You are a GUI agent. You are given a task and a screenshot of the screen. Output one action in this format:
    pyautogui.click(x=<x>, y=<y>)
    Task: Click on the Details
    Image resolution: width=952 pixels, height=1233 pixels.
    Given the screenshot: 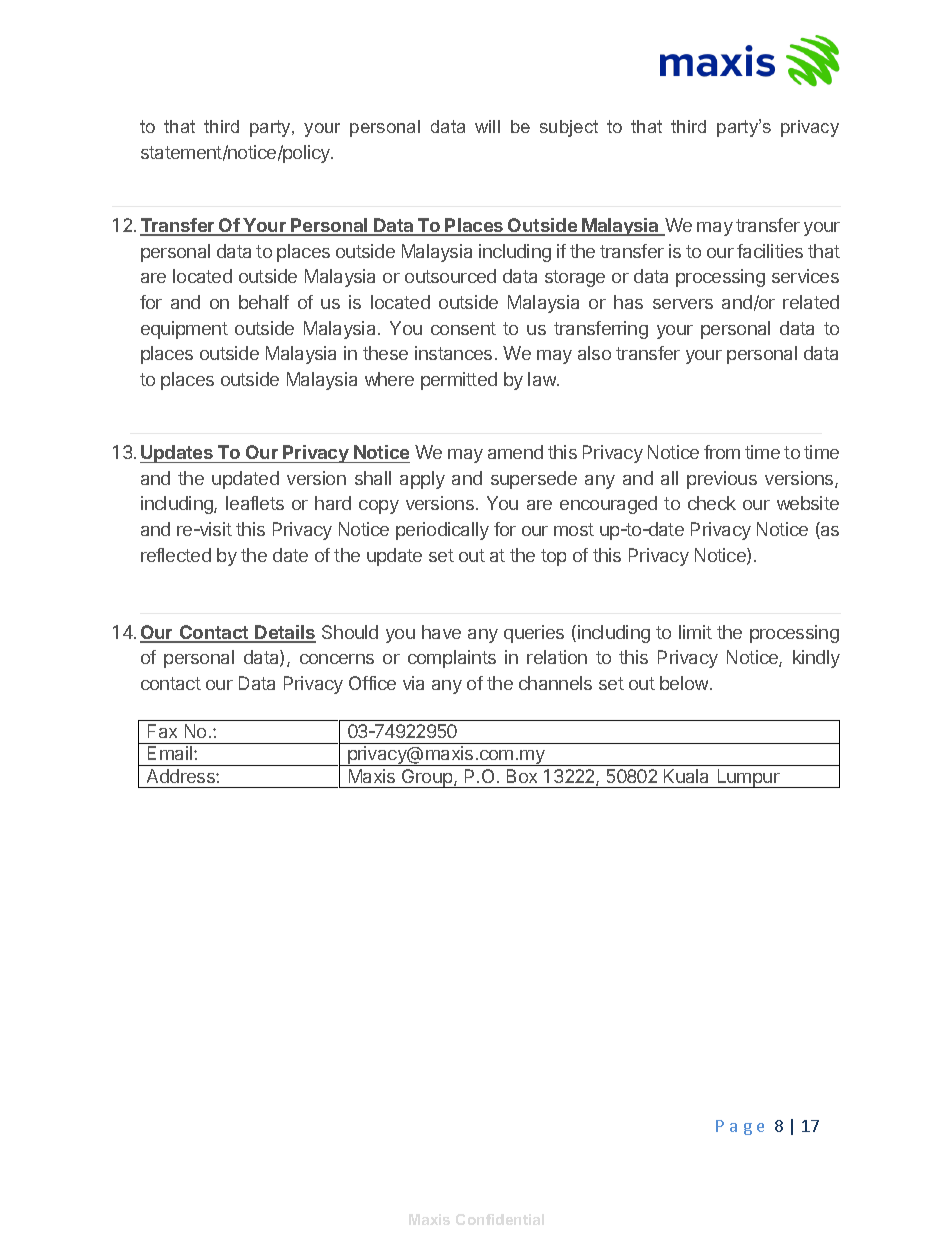 What is the action you would take?
    pyautogui.click(x=285, y=633)
